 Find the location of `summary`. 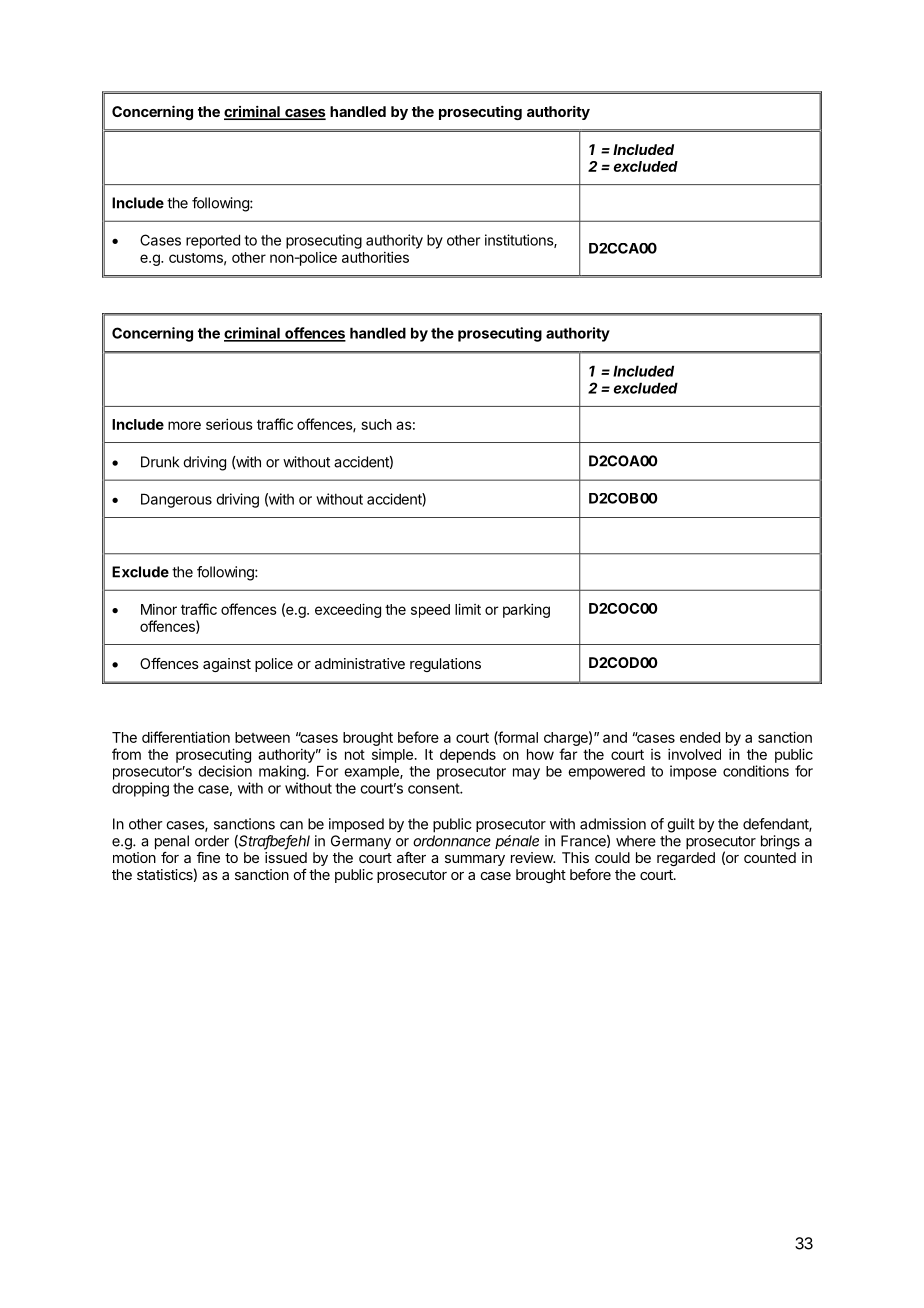

summary is located at coordinates (475, 860).
